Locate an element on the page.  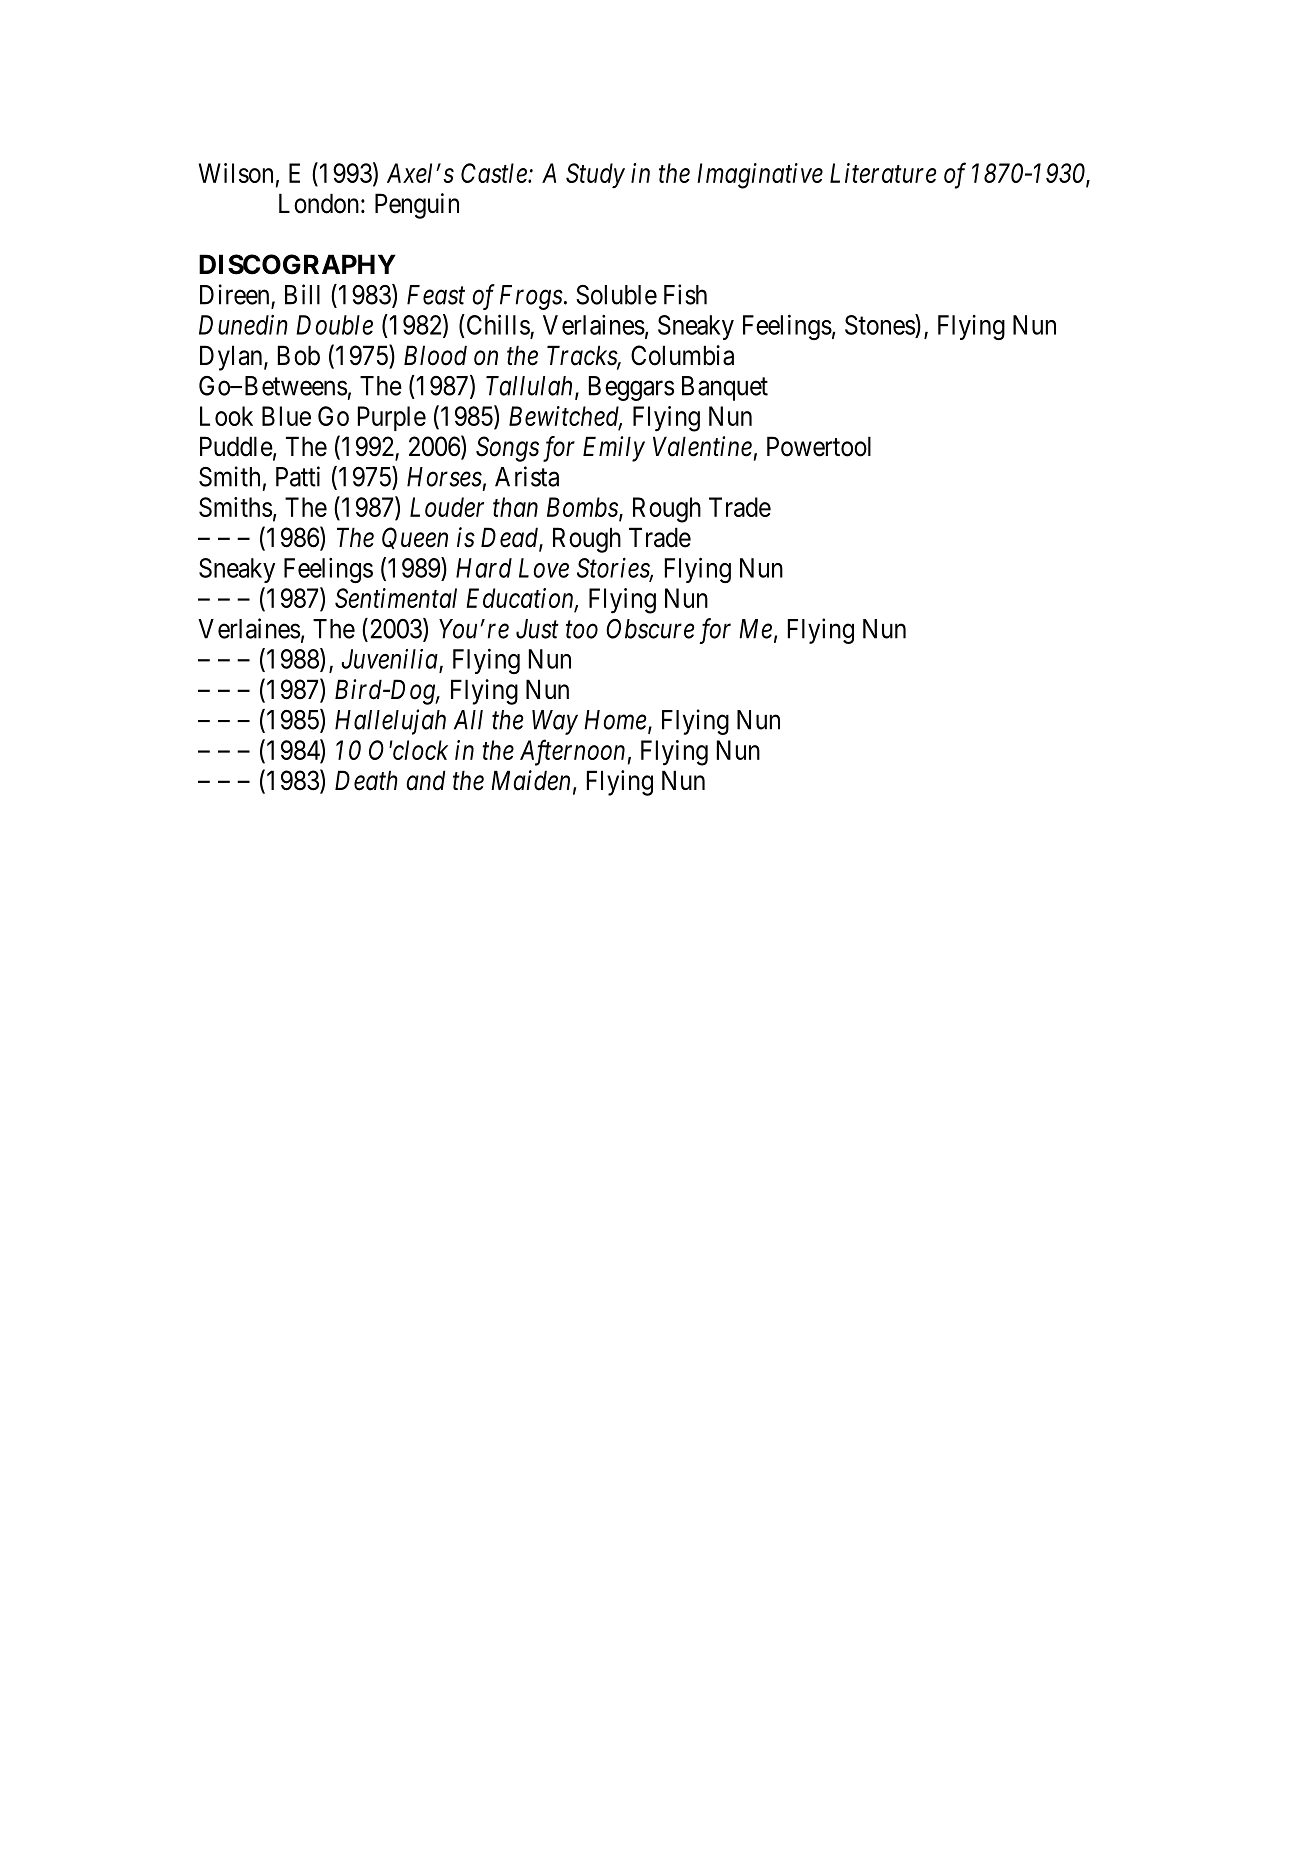
Love is located at coordinates (544, 568).
